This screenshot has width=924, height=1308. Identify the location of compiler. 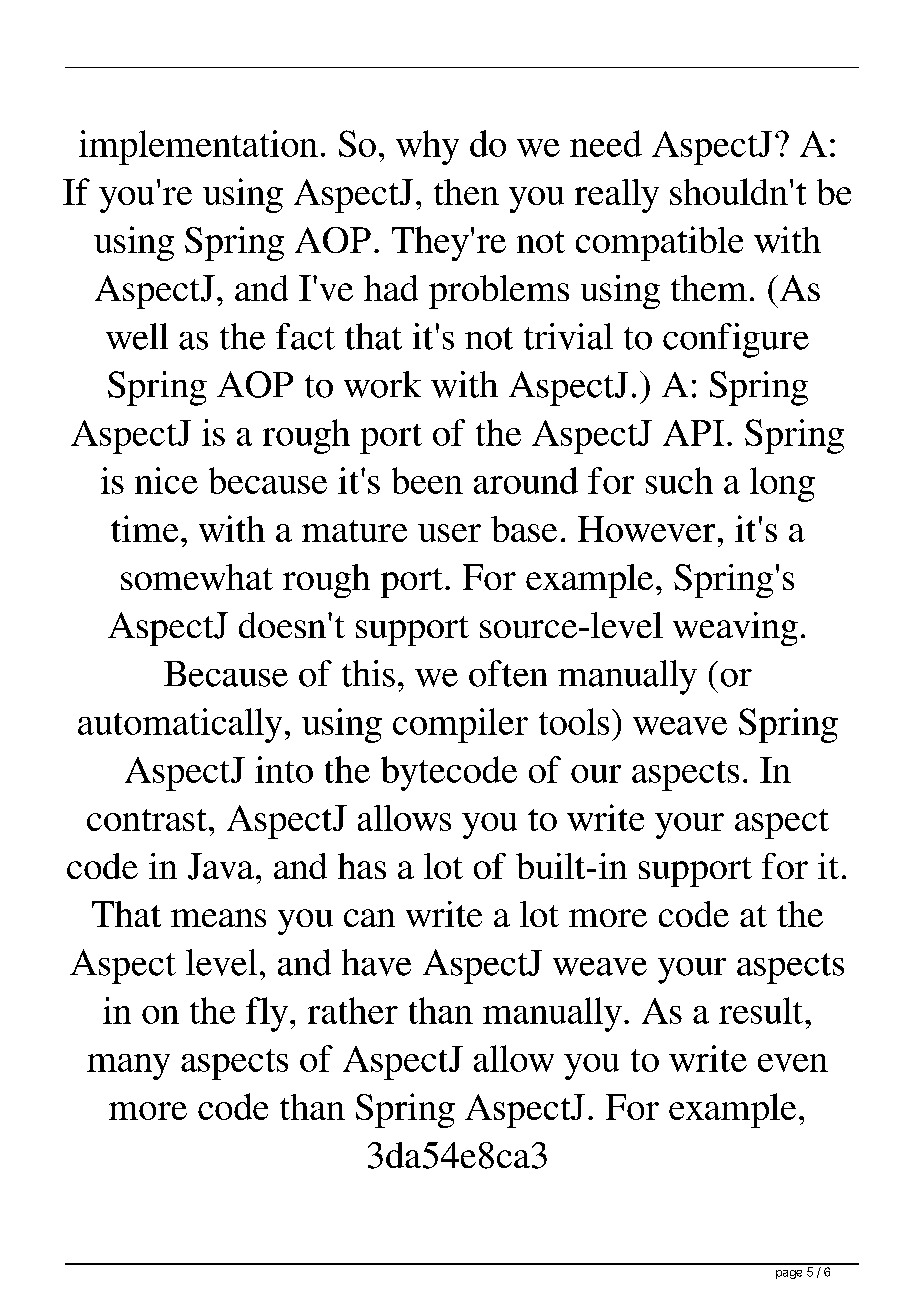
(460, 725).
